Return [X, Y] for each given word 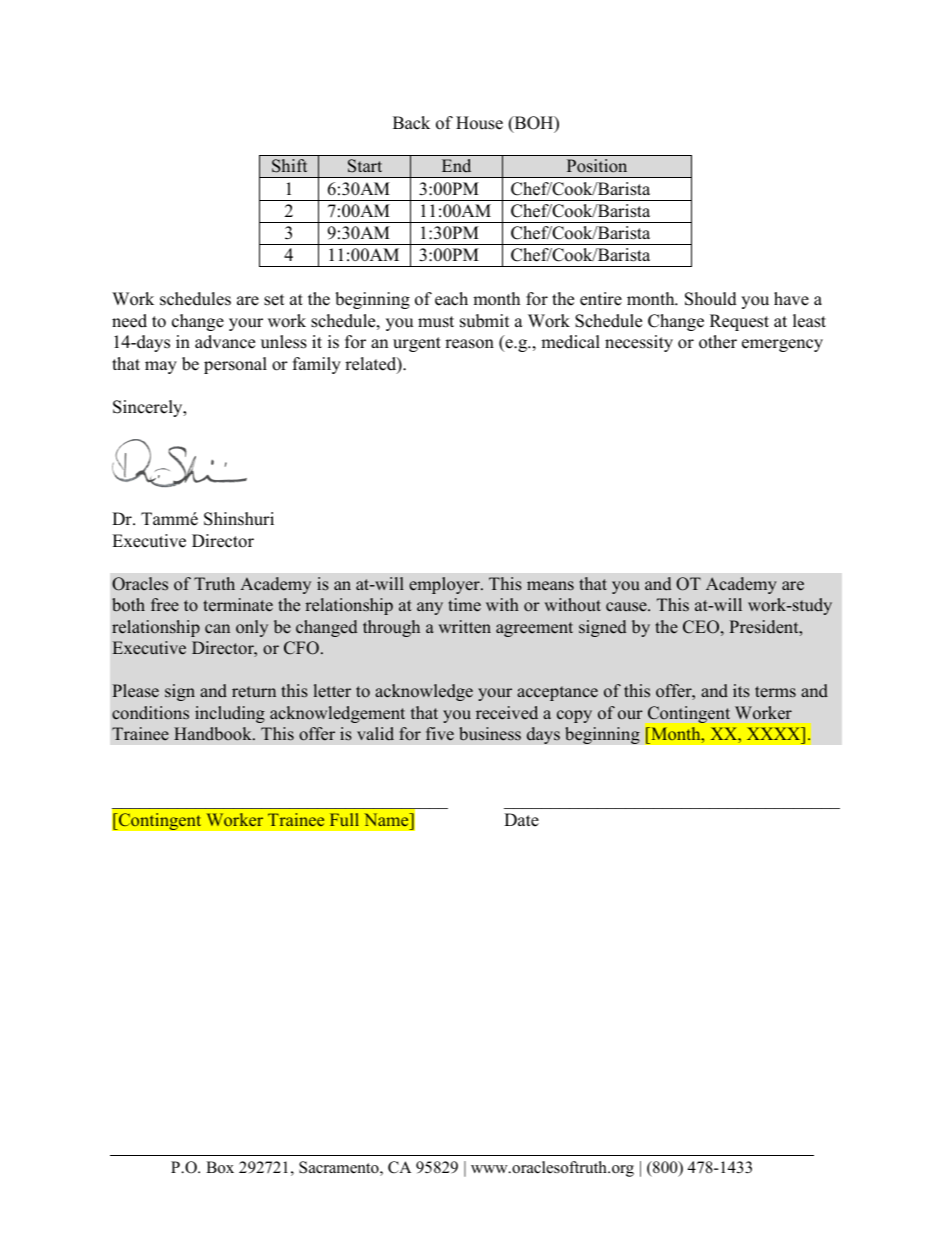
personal [235, 365]
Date [521, 820]
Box [220, 1167]
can [217, 628]
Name [387, 819]
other [718, 342]
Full [344, 819]
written [464, 626]
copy [574, 716]
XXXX [775, 733]
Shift [289, 166]
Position [597, 166]
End [456, 165]
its [741, 691]
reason [469, 344]
